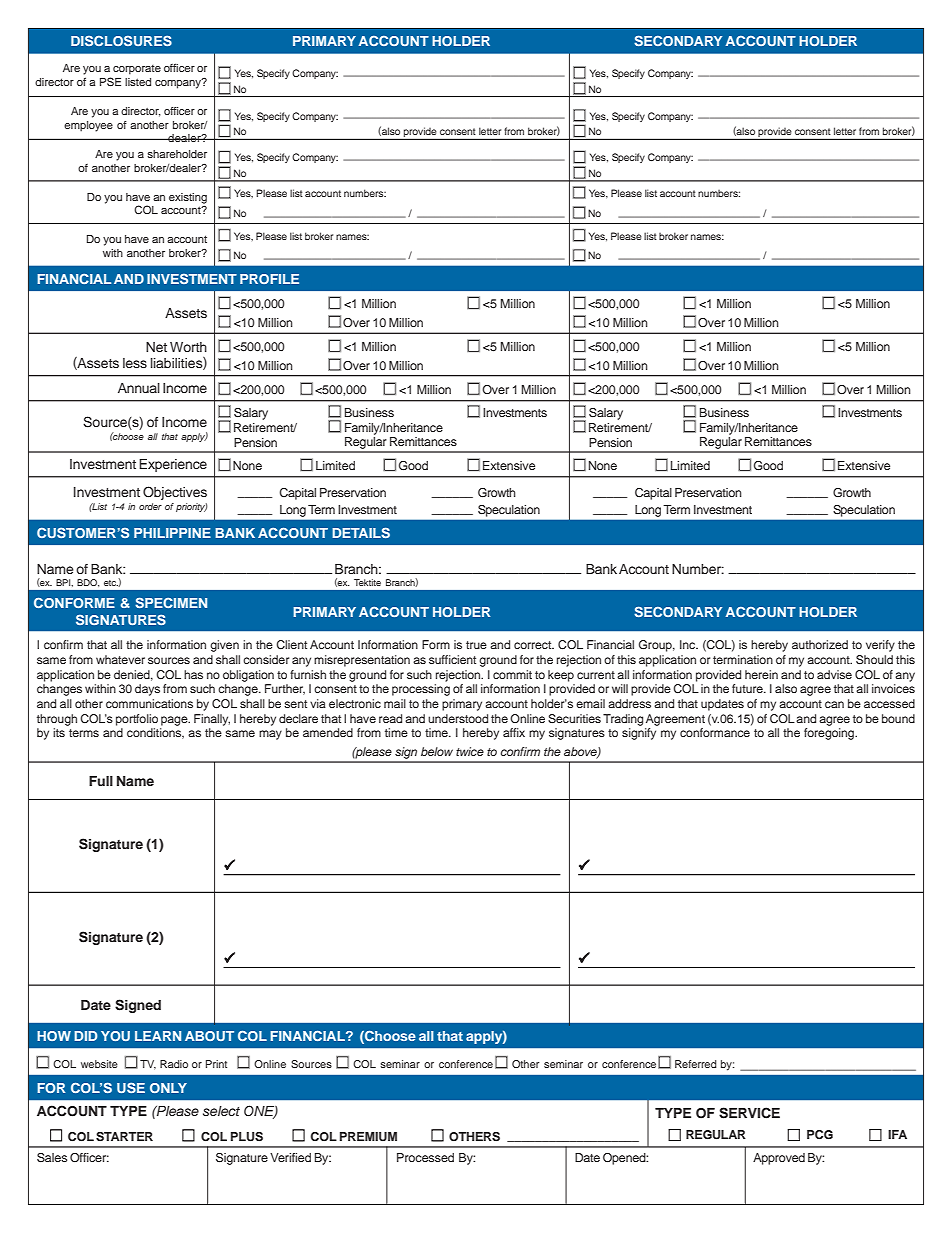 The width and height of the image is (952, 1233). Describe the element at coordinates (476, 645) in the image. I see `true` at that location.
